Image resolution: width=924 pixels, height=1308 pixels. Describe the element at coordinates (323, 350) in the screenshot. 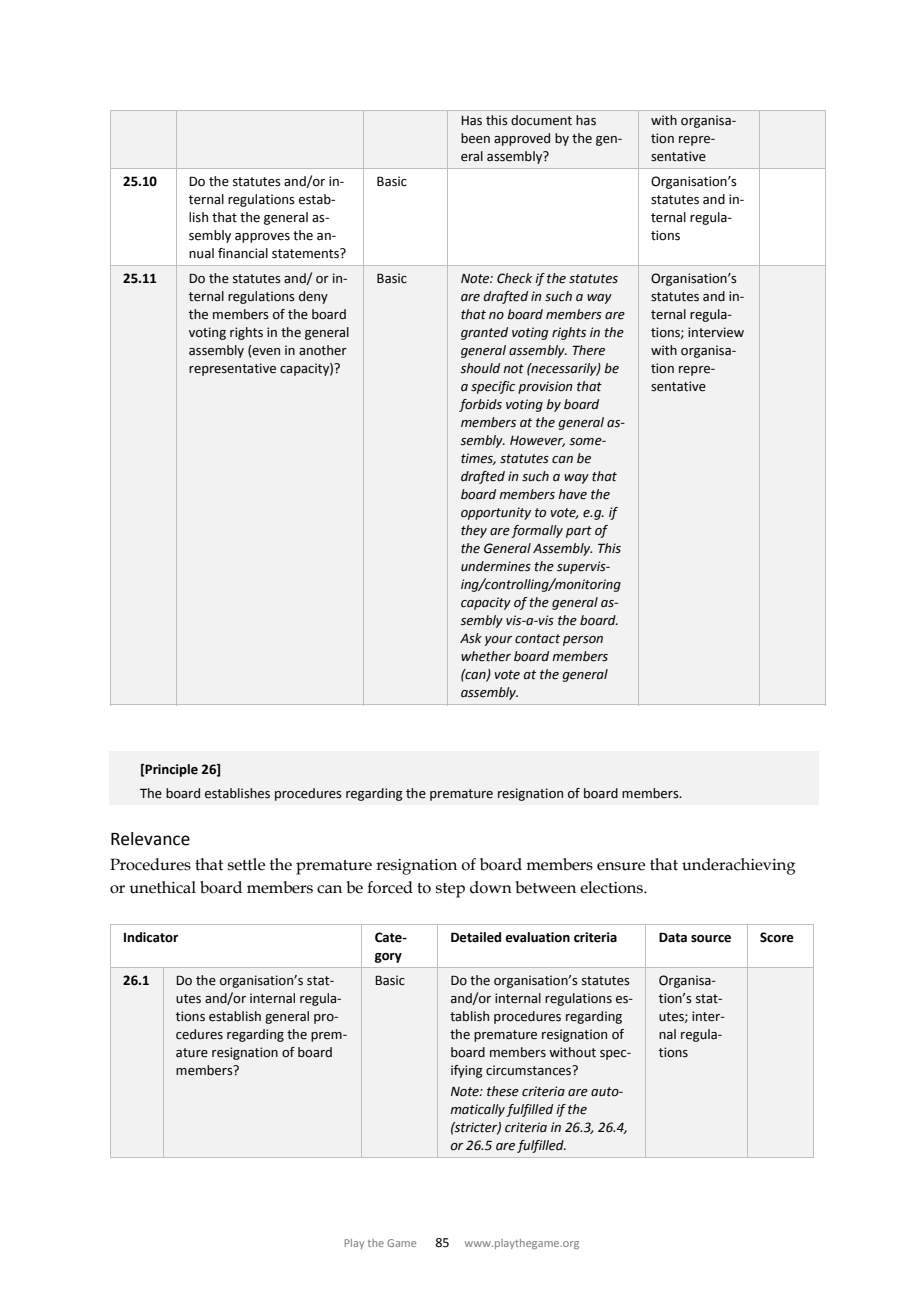

I see `another` at that location.
